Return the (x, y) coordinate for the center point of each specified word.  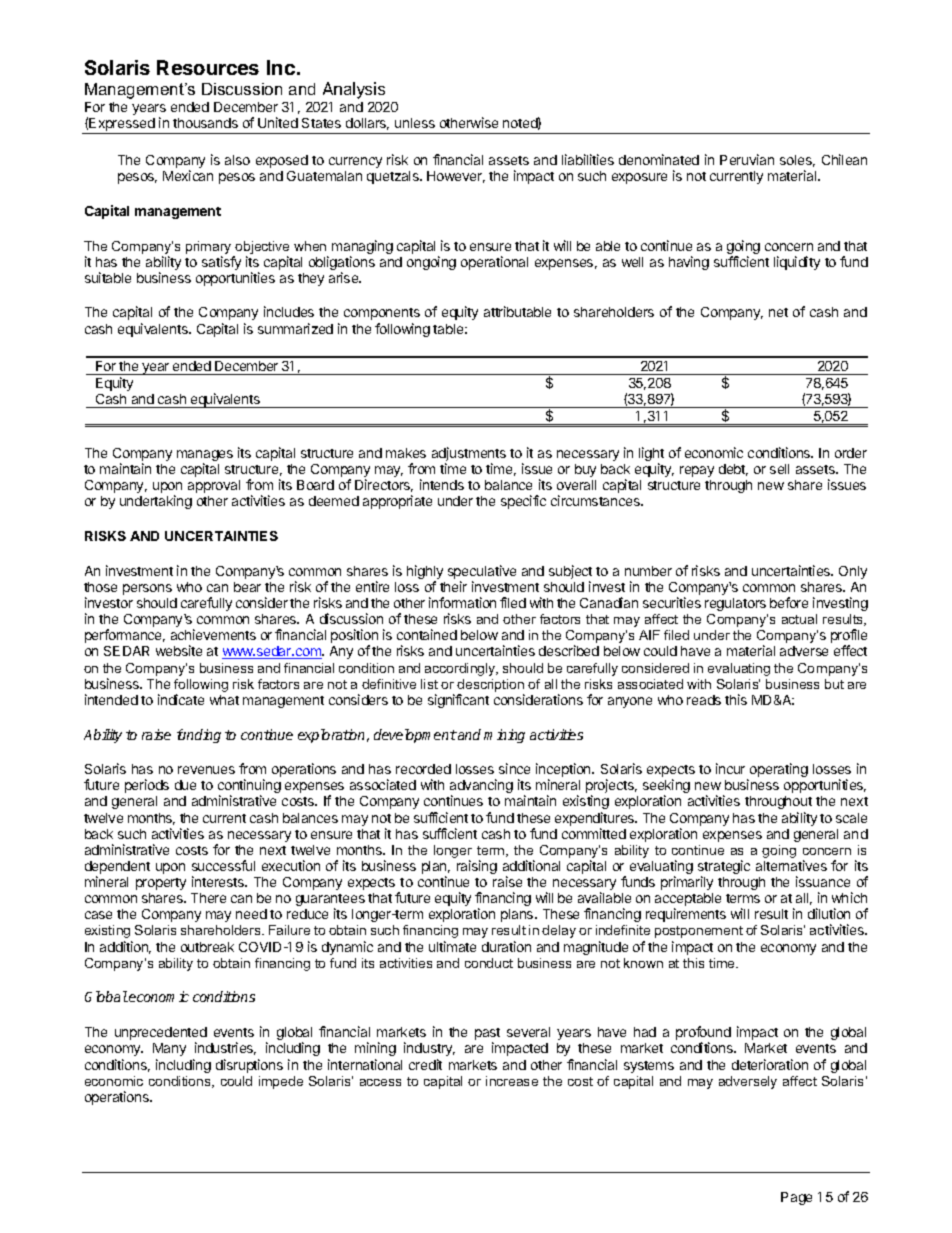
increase (512, 1081)
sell (779, 469)
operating (779, 770)
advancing (481, 787)
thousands (205, 123)
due (185, 785)
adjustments (469, 455)
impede (281, 1082)
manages (205, 457)
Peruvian (747, 159)
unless (415, 123)
